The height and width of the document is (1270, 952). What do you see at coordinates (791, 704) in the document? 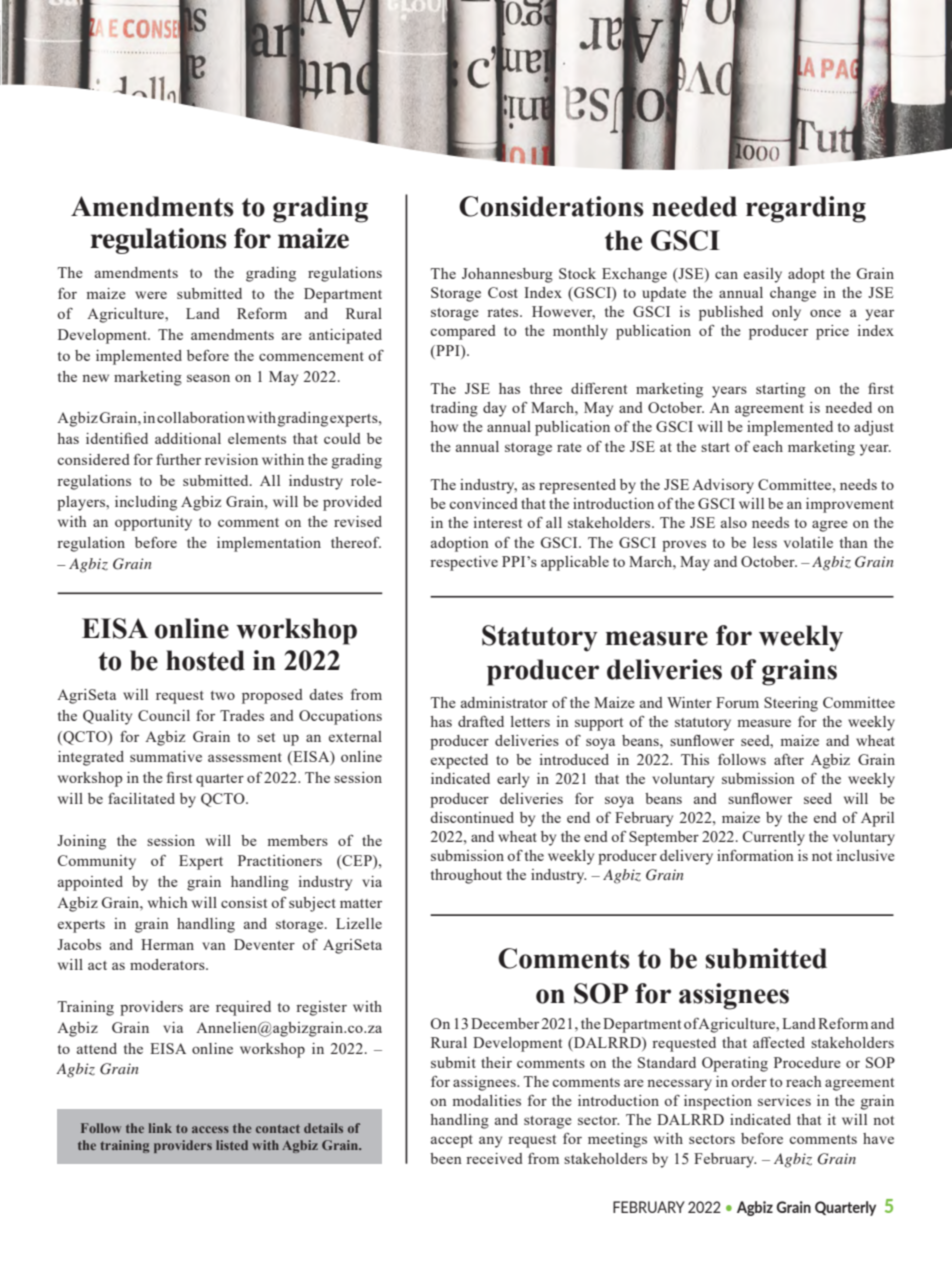
I see `Steering` at bounding box center [791, 704].
